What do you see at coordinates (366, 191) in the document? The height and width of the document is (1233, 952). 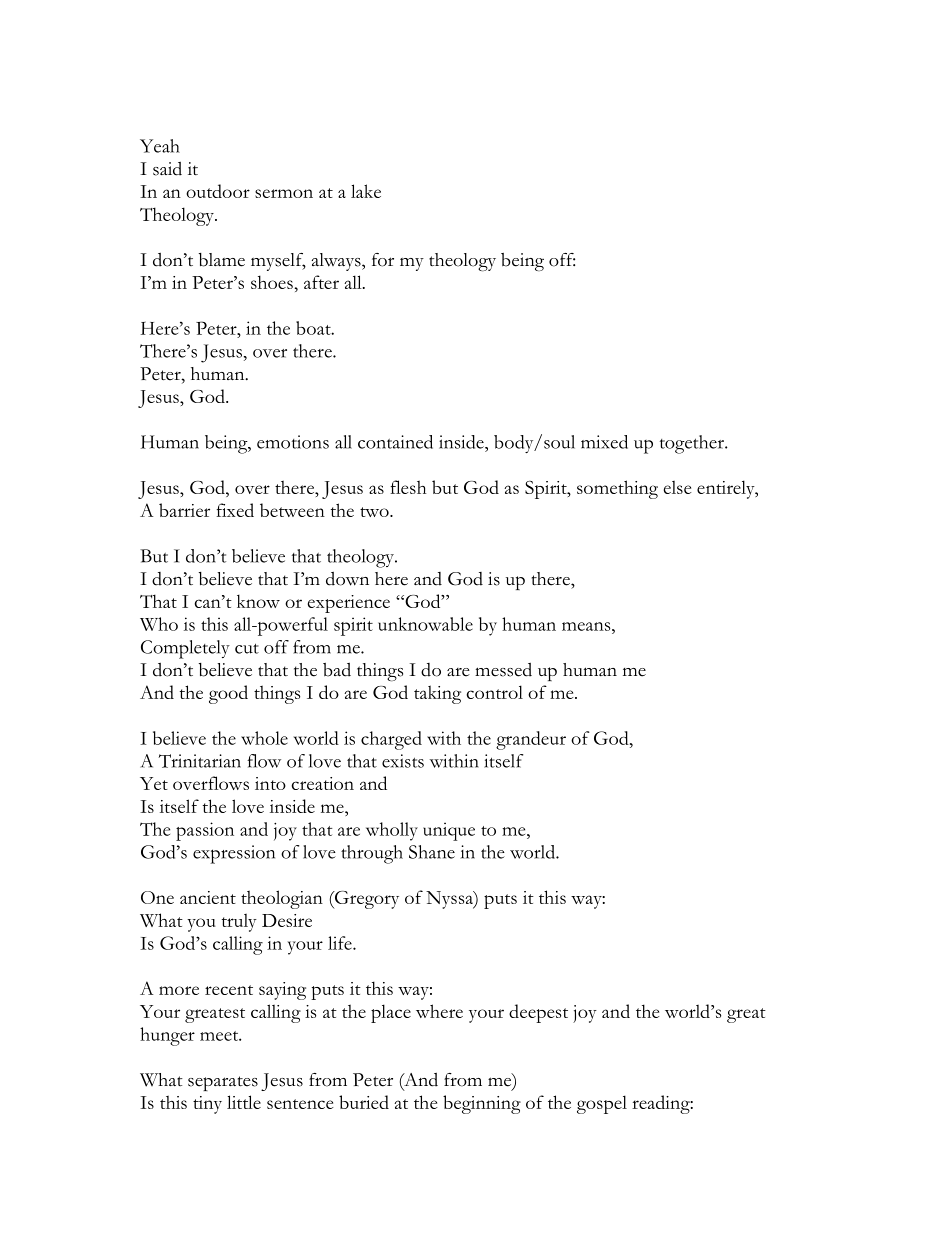 I see `lake` at bounding box center [366, 191].
